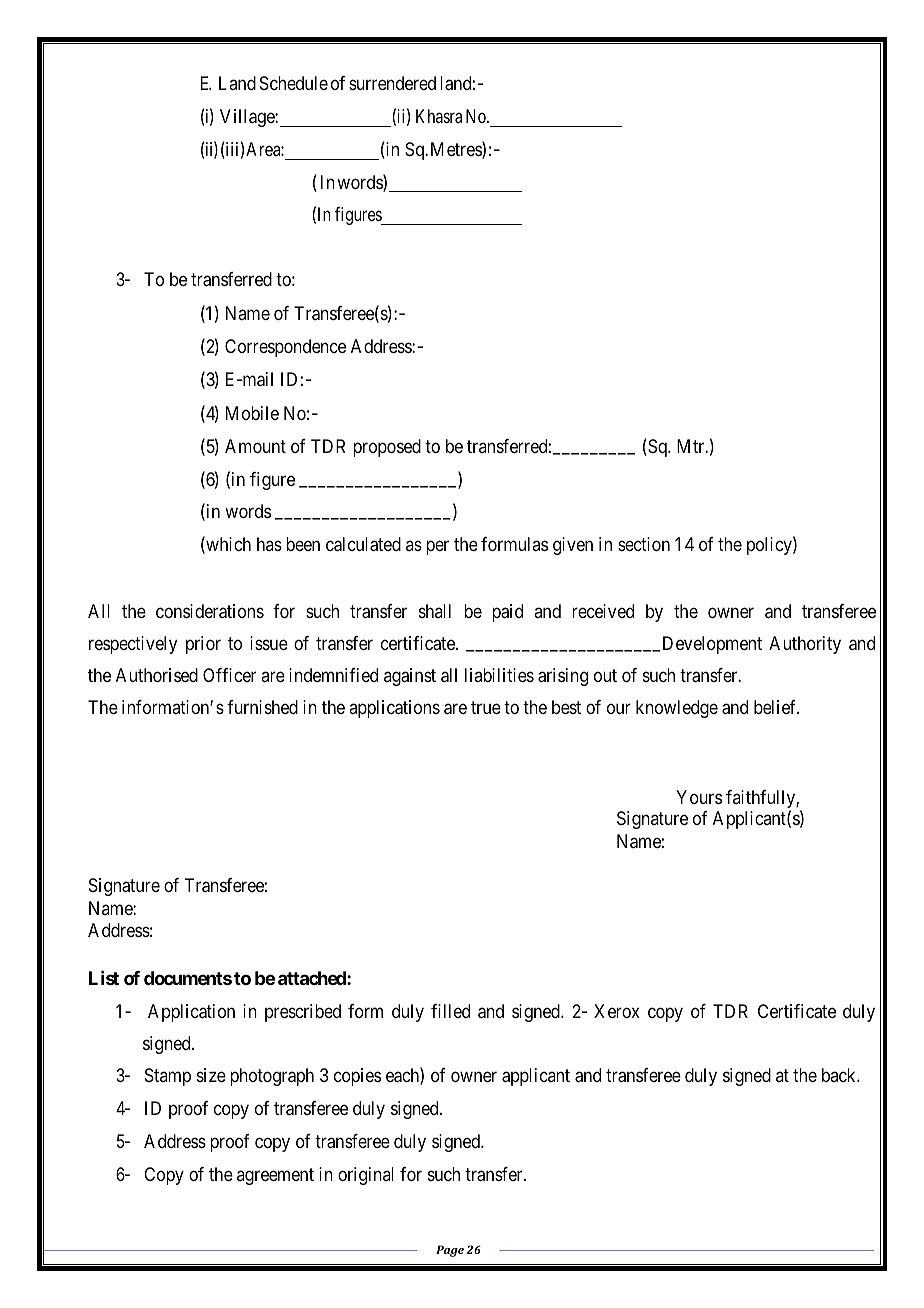 The image size is (924, 1308). What do you see at coordinates (294, 83) in the image?
I see `Schedule` at bounding box center [294, 83].
